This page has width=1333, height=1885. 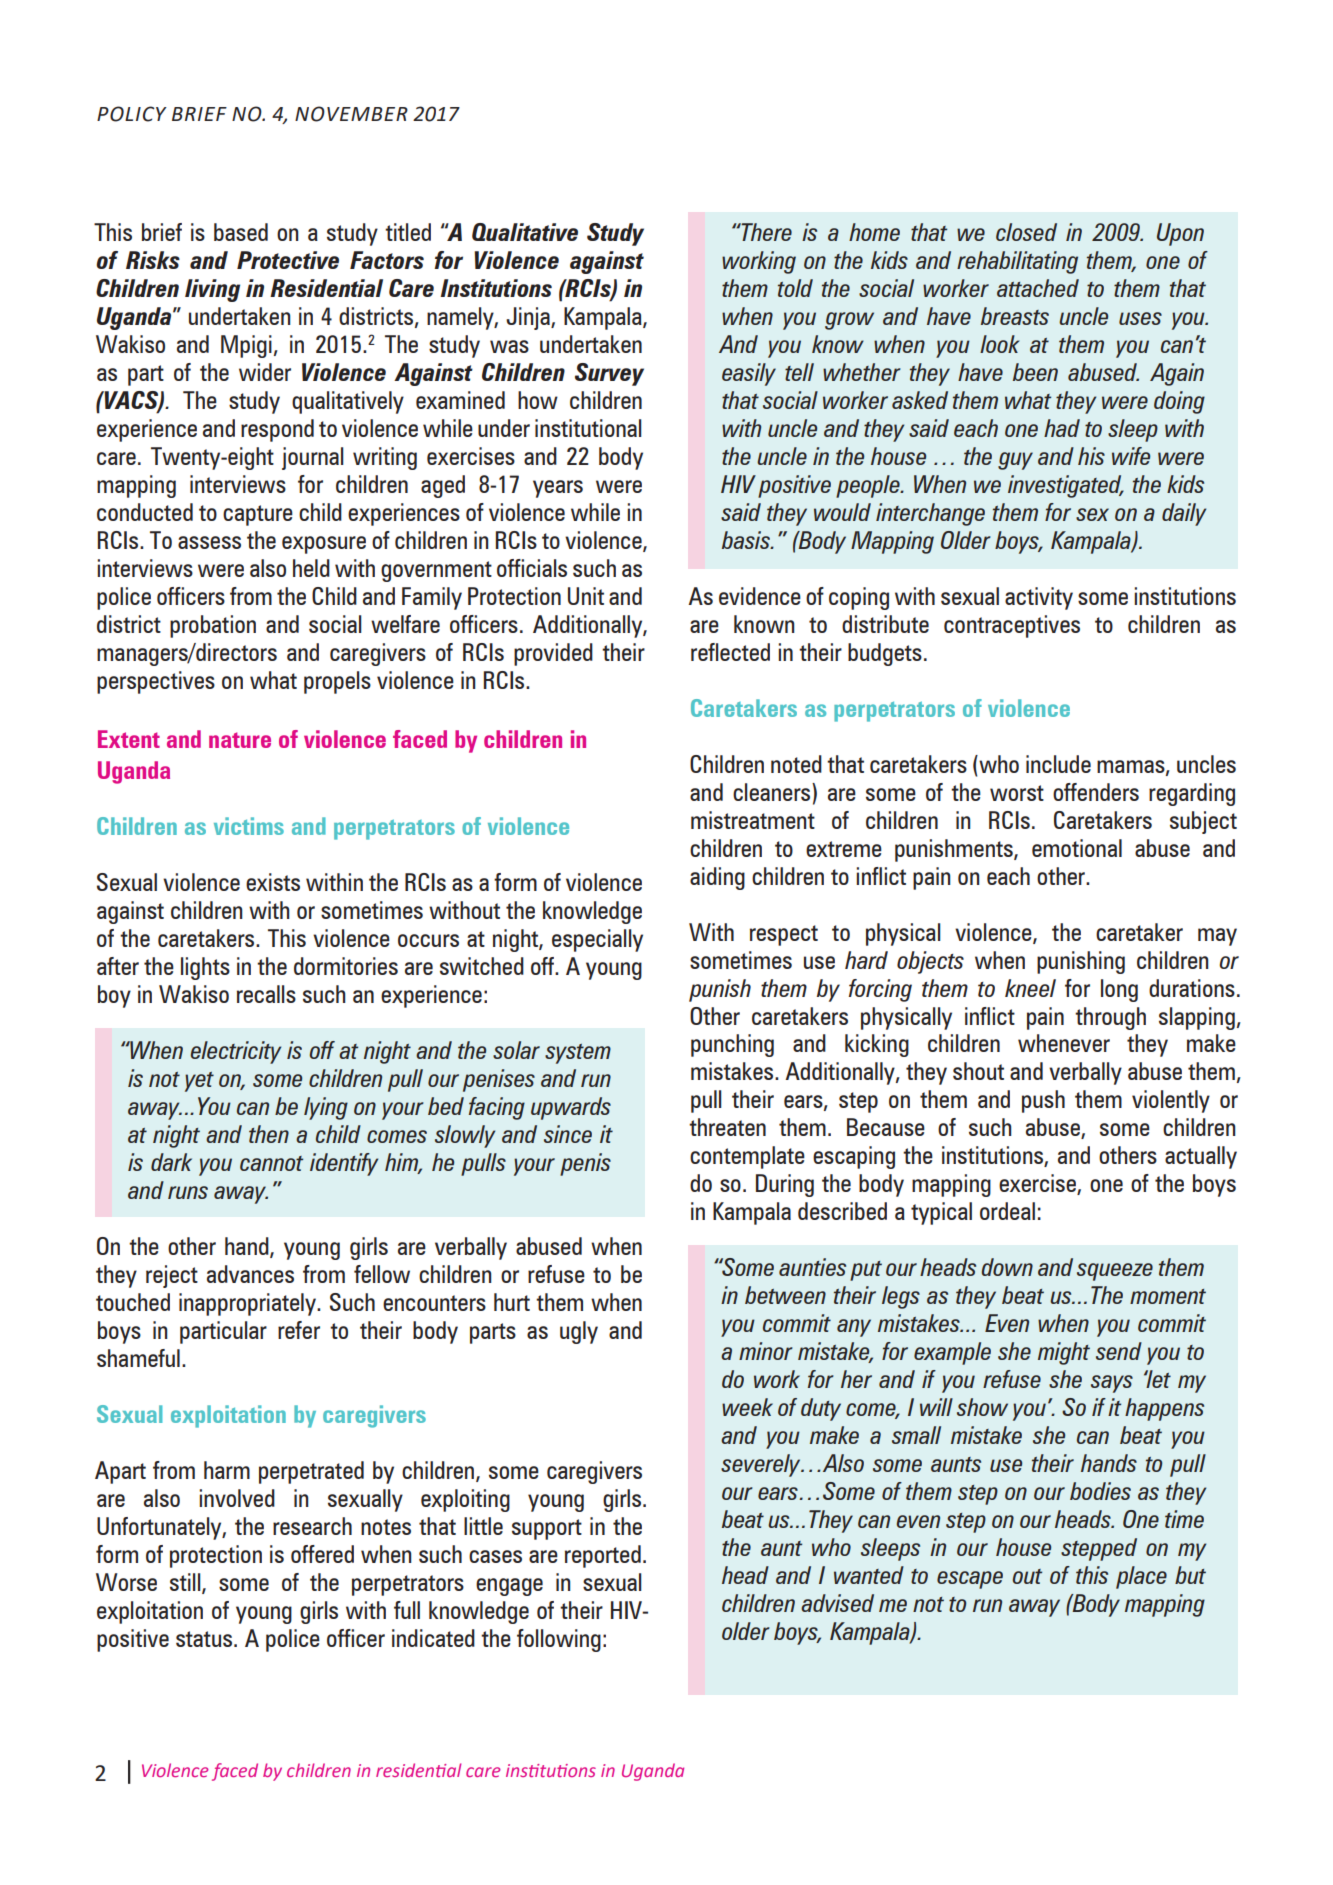 I want to click on probation, so click(x=213, y=626).
